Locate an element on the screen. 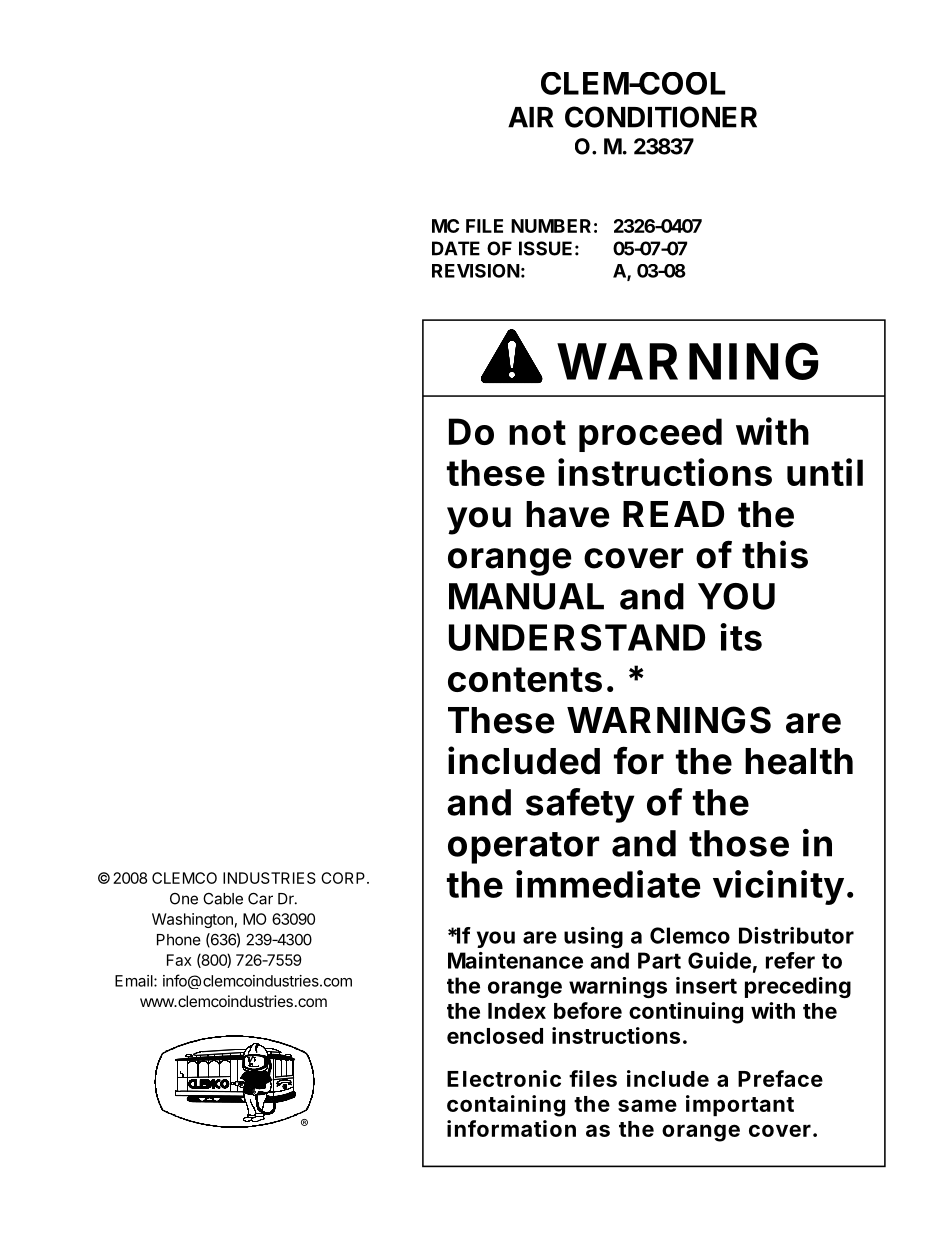  CONDITIONER is located at coordinates (661, 117).
